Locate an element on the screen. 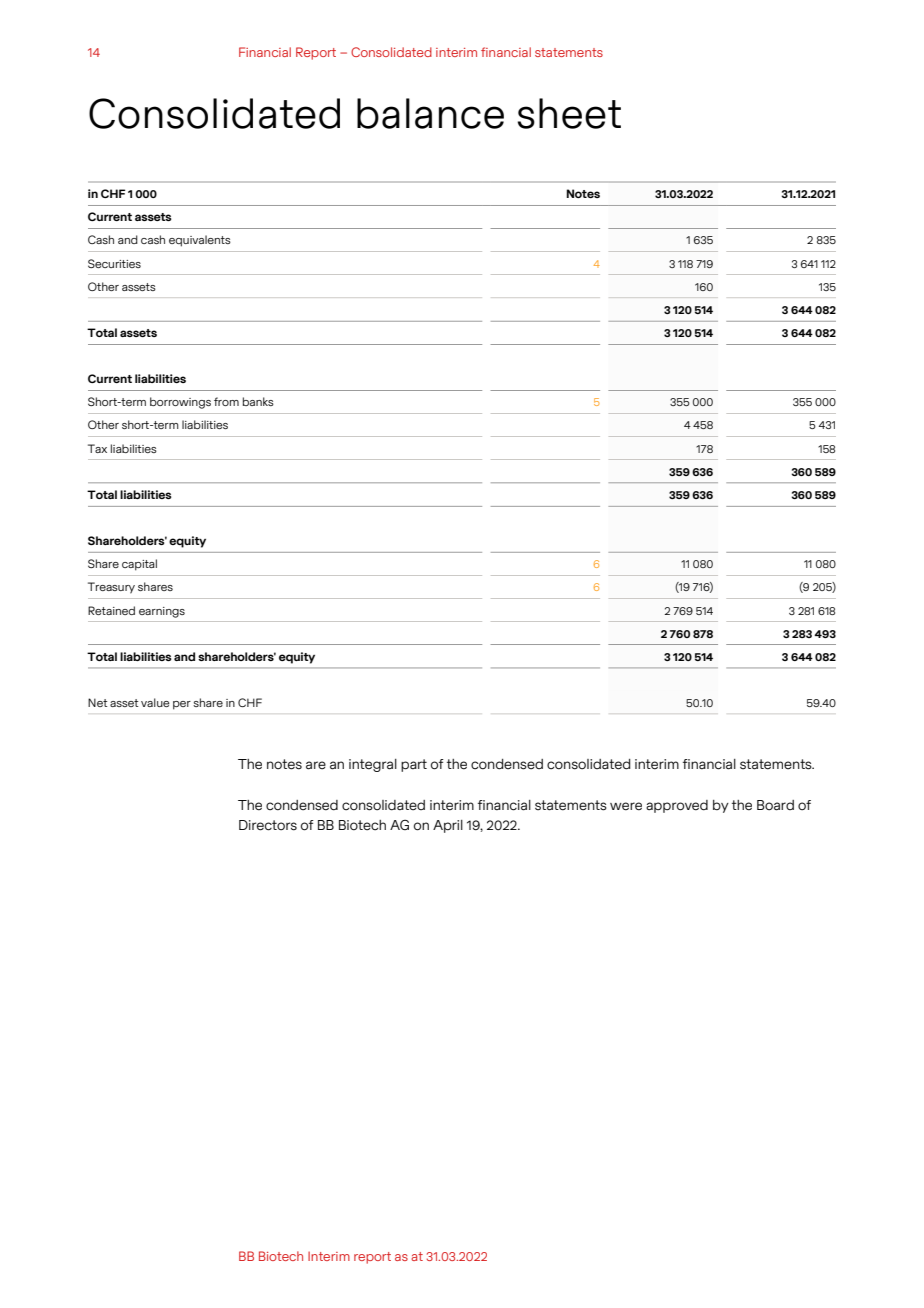  capital is located at coordinates (139, 565).
